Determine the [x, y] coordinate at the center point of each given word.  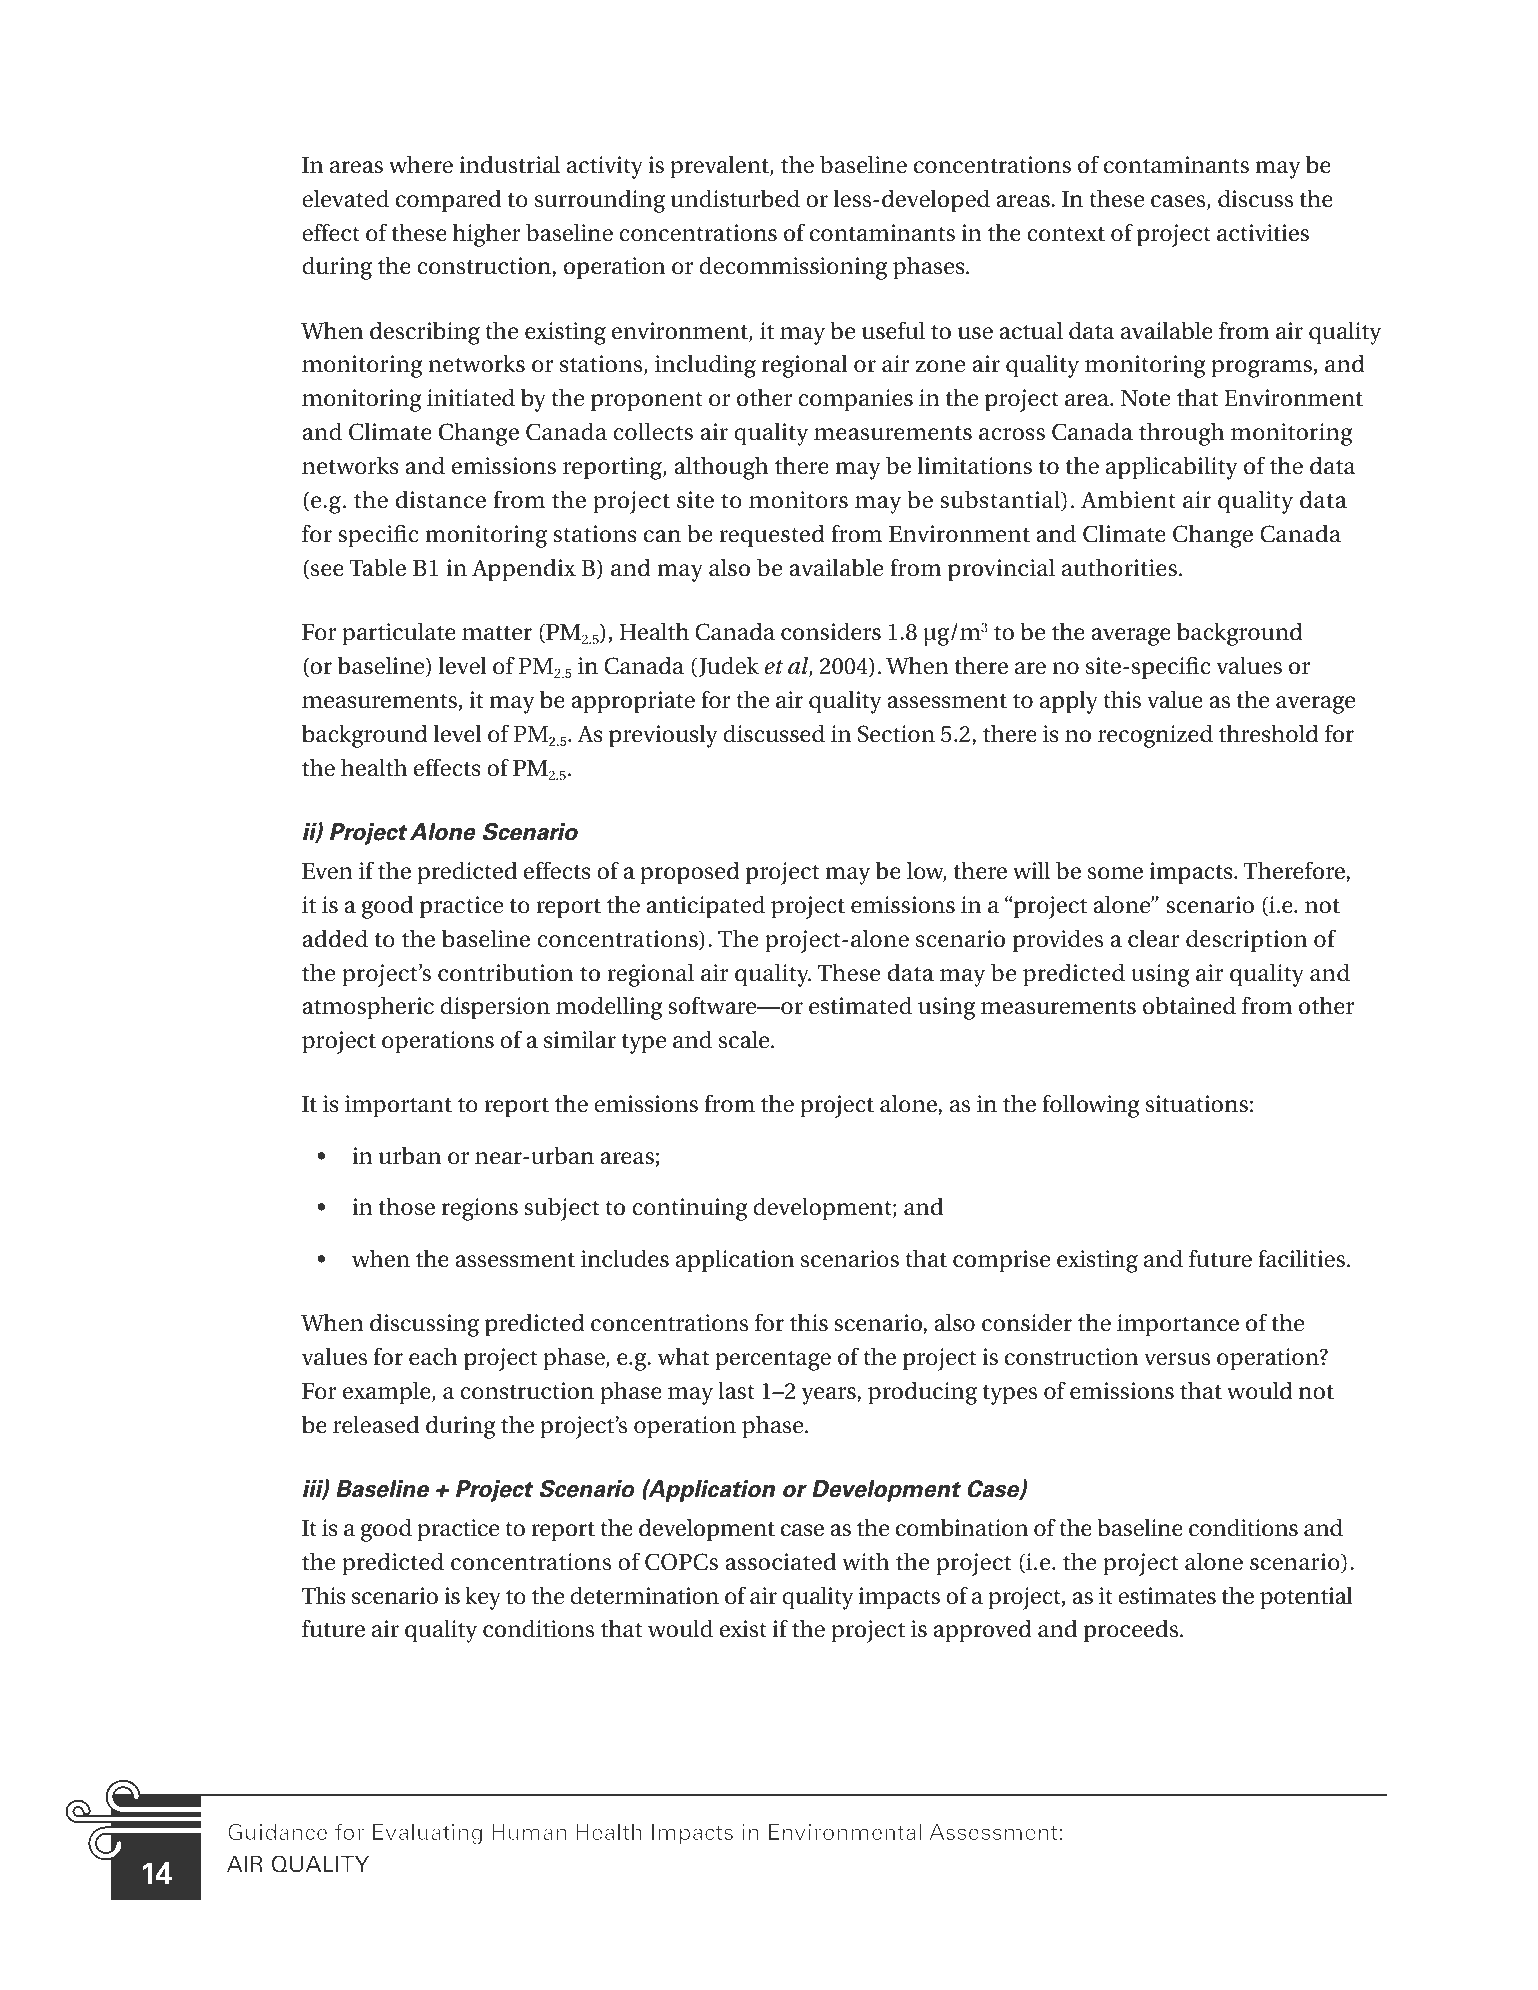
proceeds [1132, 1631]
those [407, 1207]
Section [896, 734]
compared [449, 201]
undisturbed [735, 199]
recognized [1155, 736]
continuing [690, 1209]
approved [982, 1631]
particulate [399, 634]
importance [1178, 1325]
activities [1263, 233]
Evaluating [427, 1834]
